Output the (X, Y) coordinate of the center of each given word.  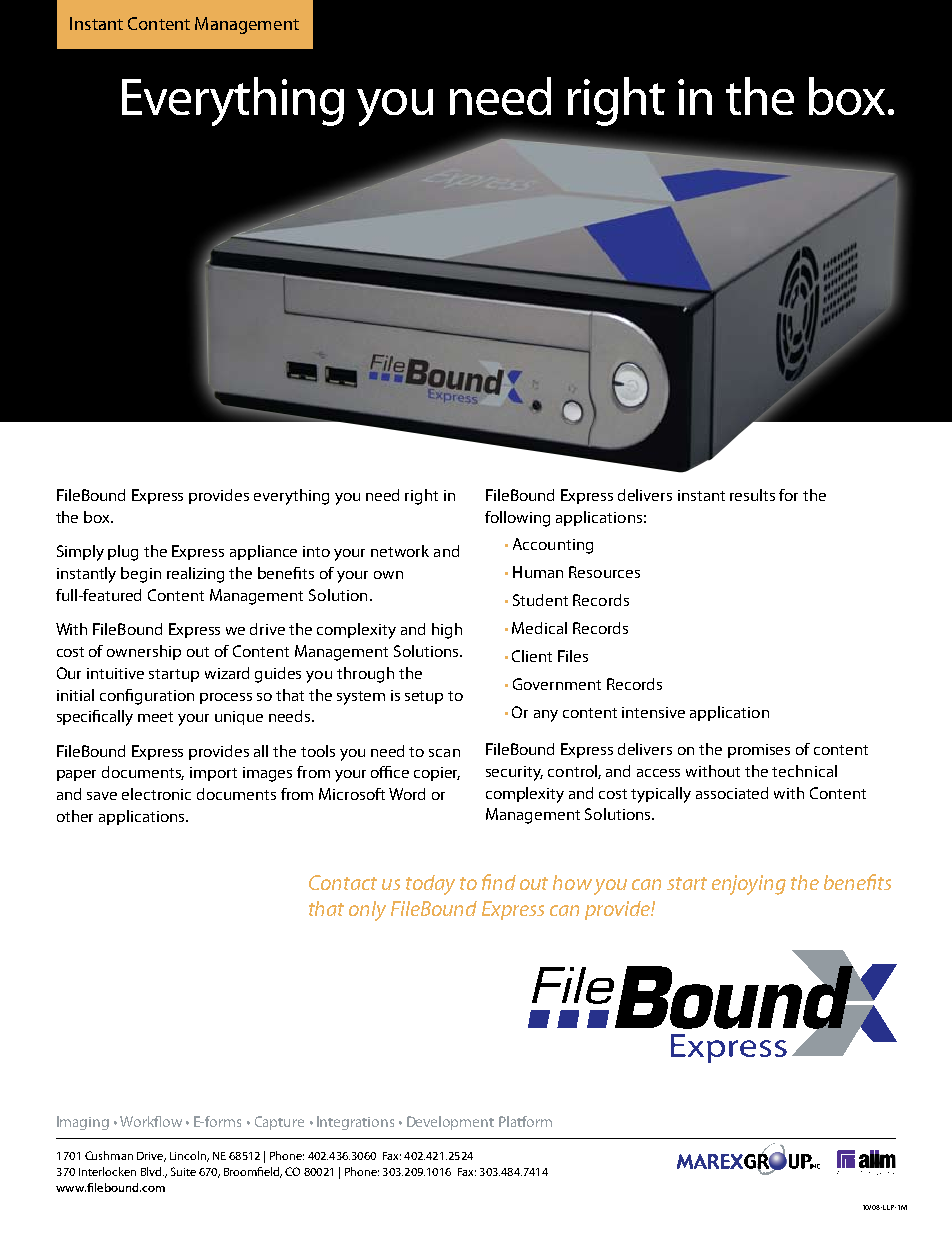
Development (450, 1123)
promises (759, 751)
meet (155, 717)
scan (444, 753)
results (752, 495)
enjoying (749, 885)
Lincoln (189, 1156)
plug (123, 553)
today (430, 885)
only (367, 911)
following (517, 519)
